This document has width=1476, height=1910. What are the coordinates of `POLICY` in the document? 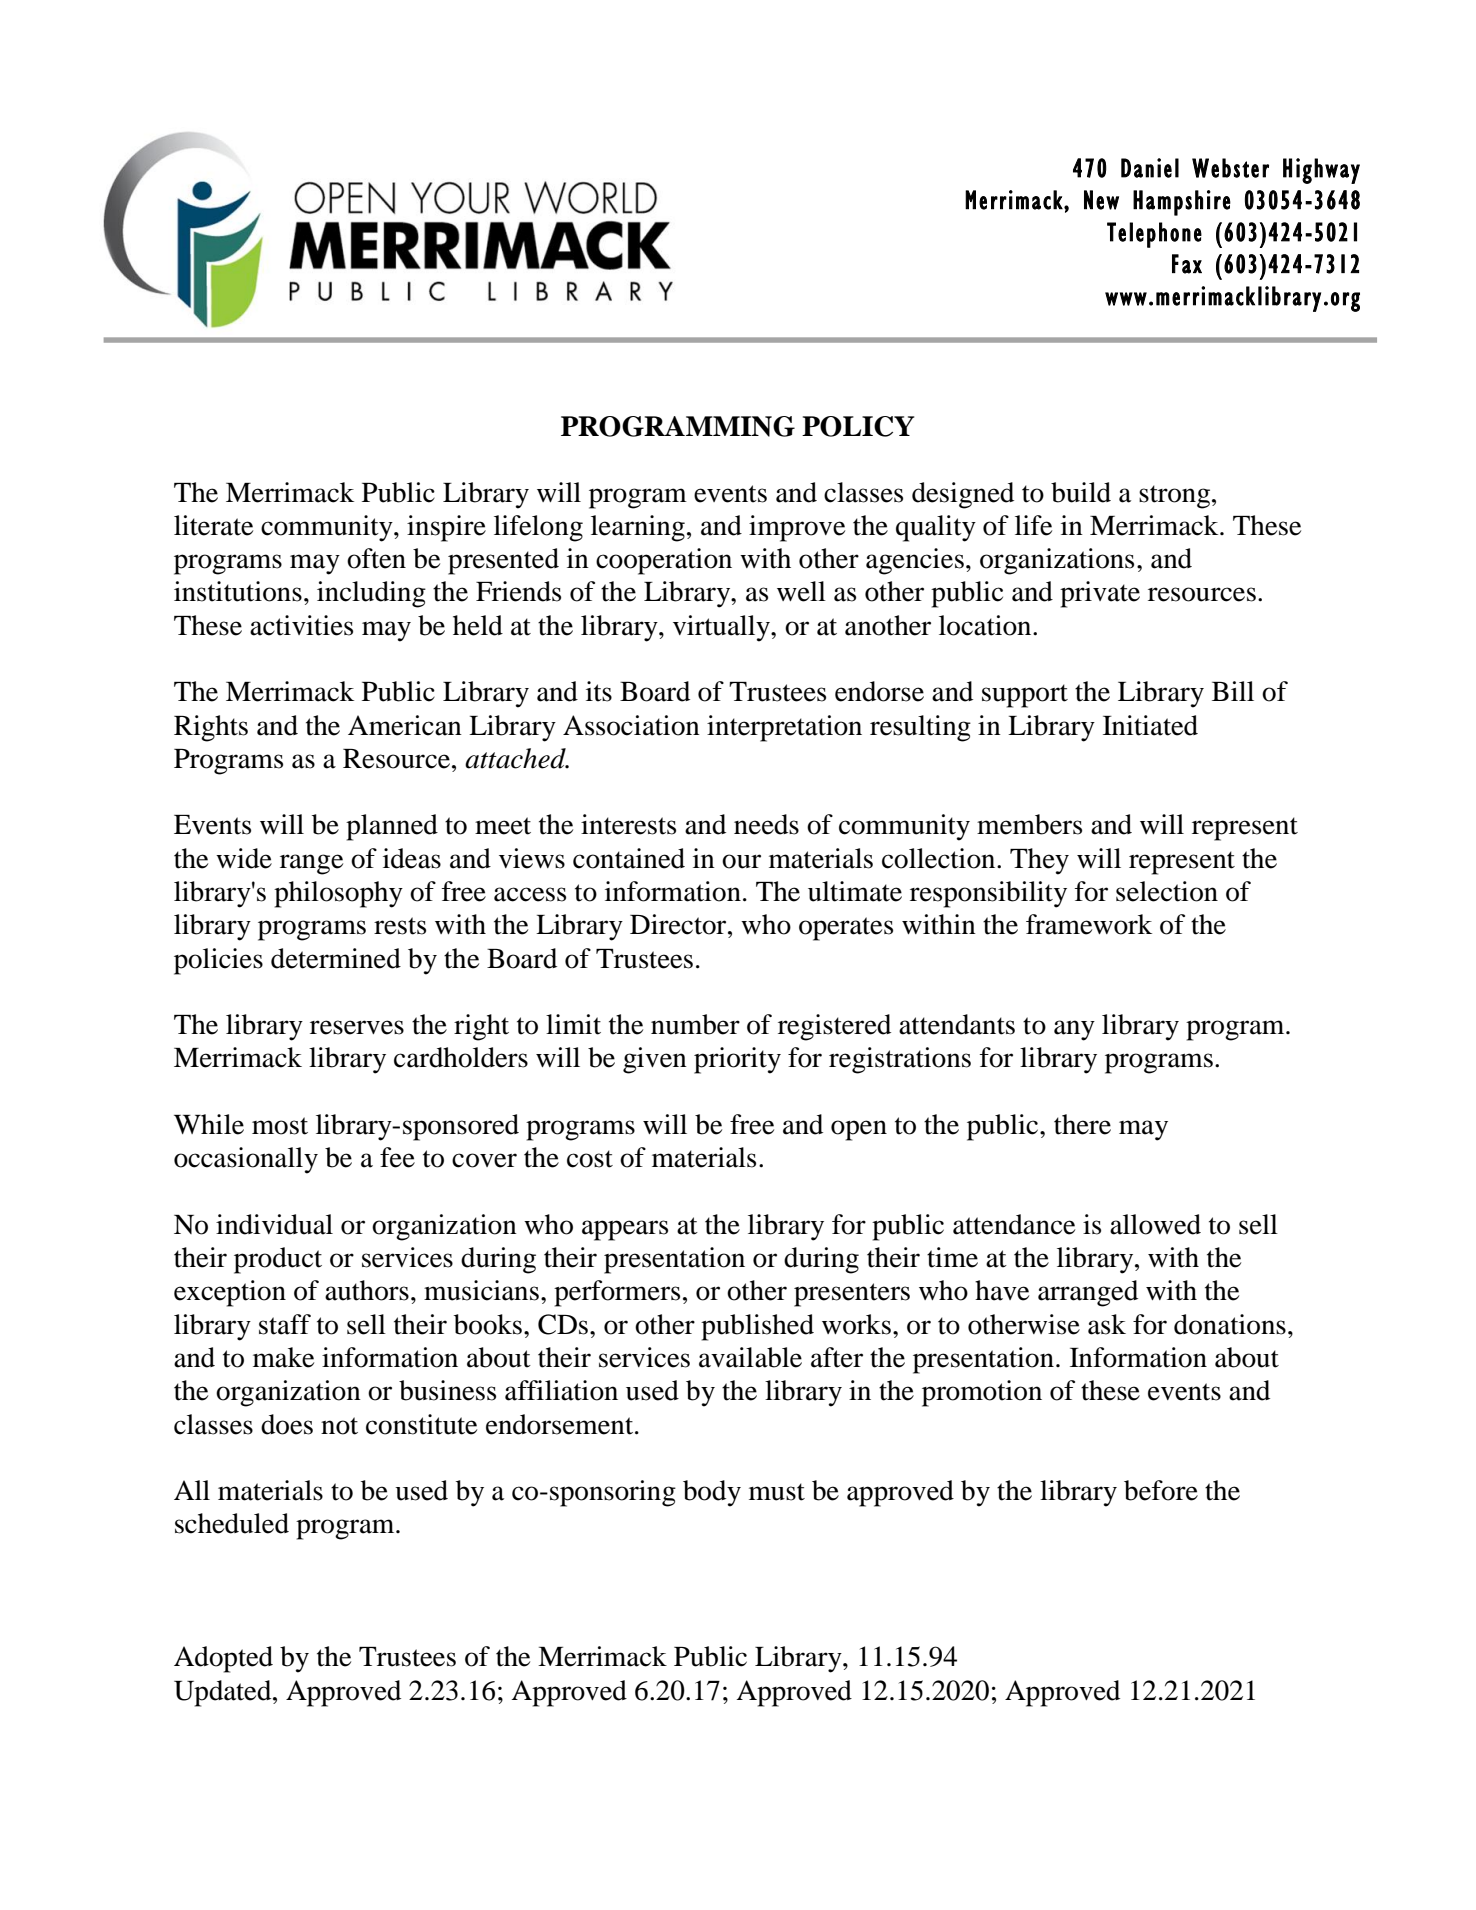 It's located at (858, 426).
